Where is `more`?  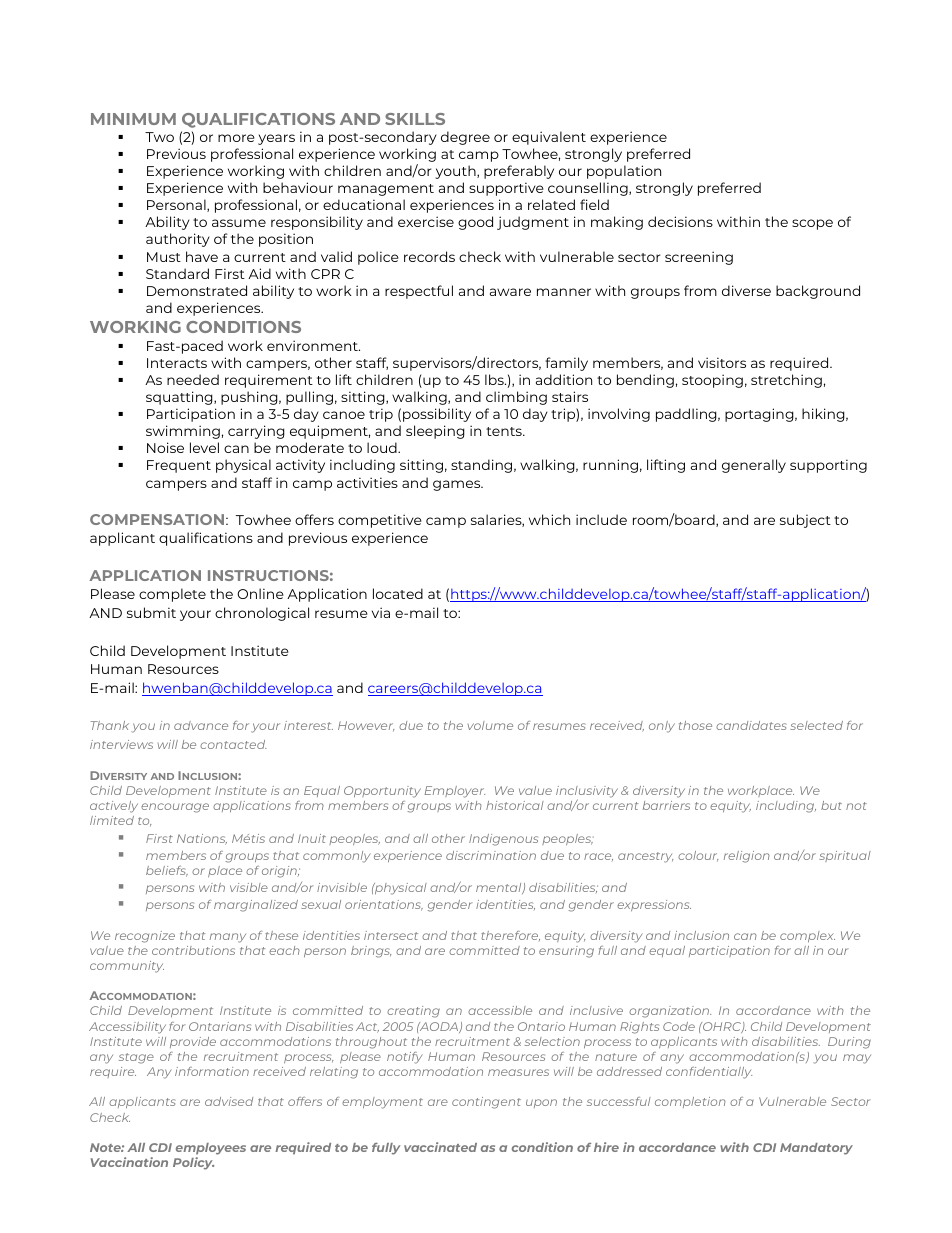 more is located at coordinates (236, 138).
